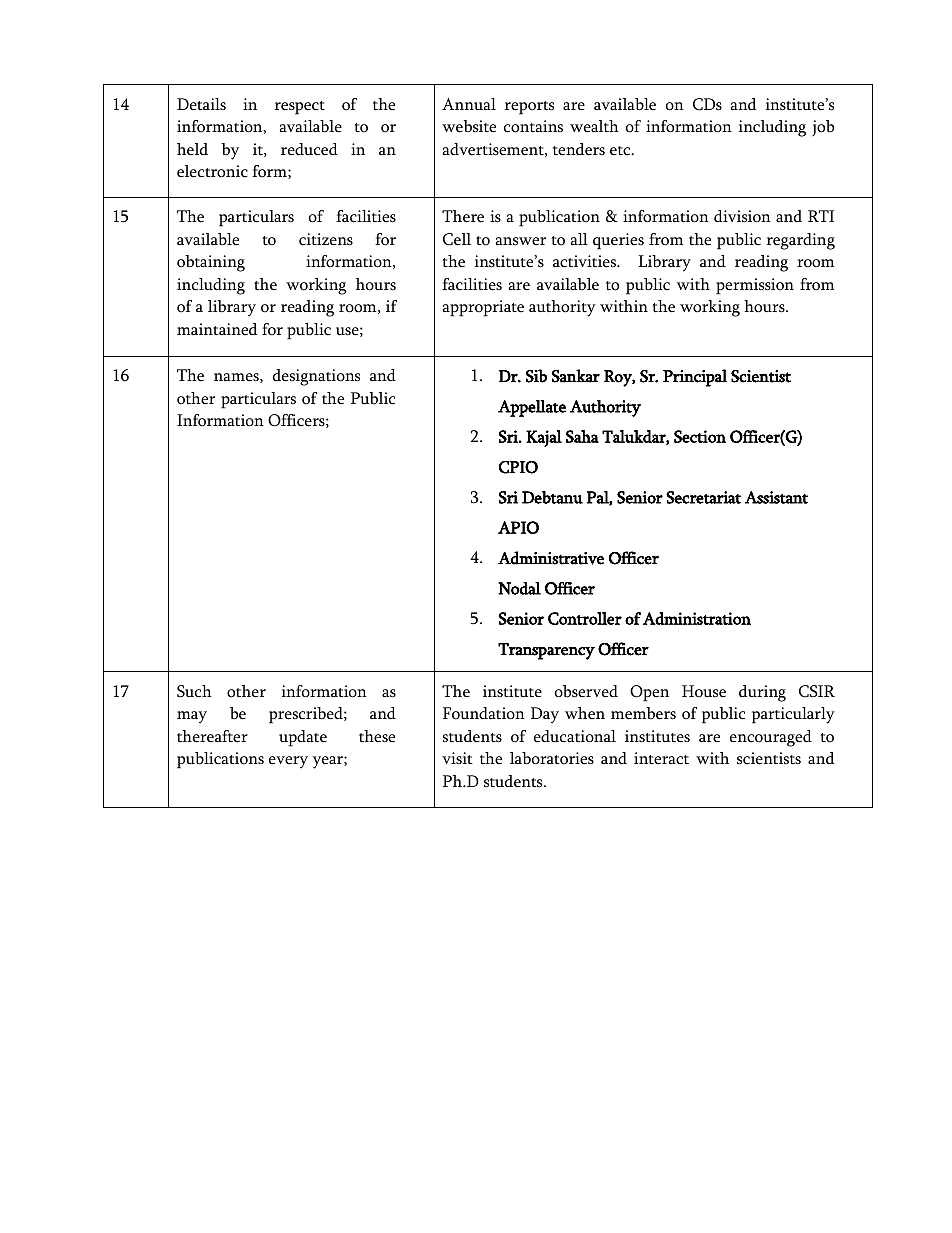 The width and height of the document is (952, 1233). Describe the element at coordinates (552, 758) in the document. I see `laboratories` at that location.
